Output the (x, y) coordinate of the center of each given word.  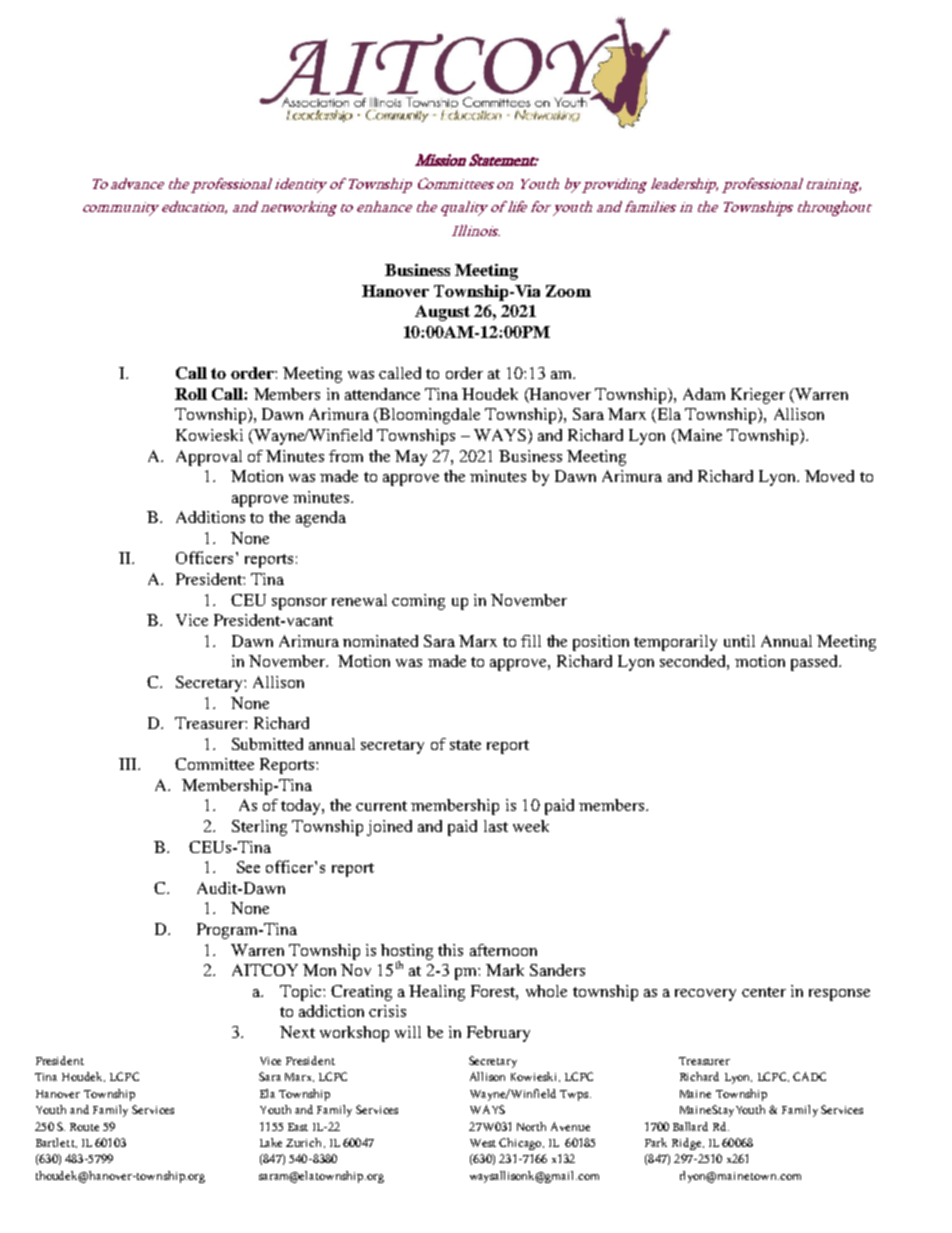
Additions (210, 517)
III (129, 764)
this (450, 950)
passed (815, 663)
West (483, 1143)
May (411, 458)
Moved (829, 476)
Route (84, 1127)
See (248, 867)
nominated (380, 641)
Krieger (758, 396)
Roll (191, 394)
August (442, 313)
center (764, 992)
